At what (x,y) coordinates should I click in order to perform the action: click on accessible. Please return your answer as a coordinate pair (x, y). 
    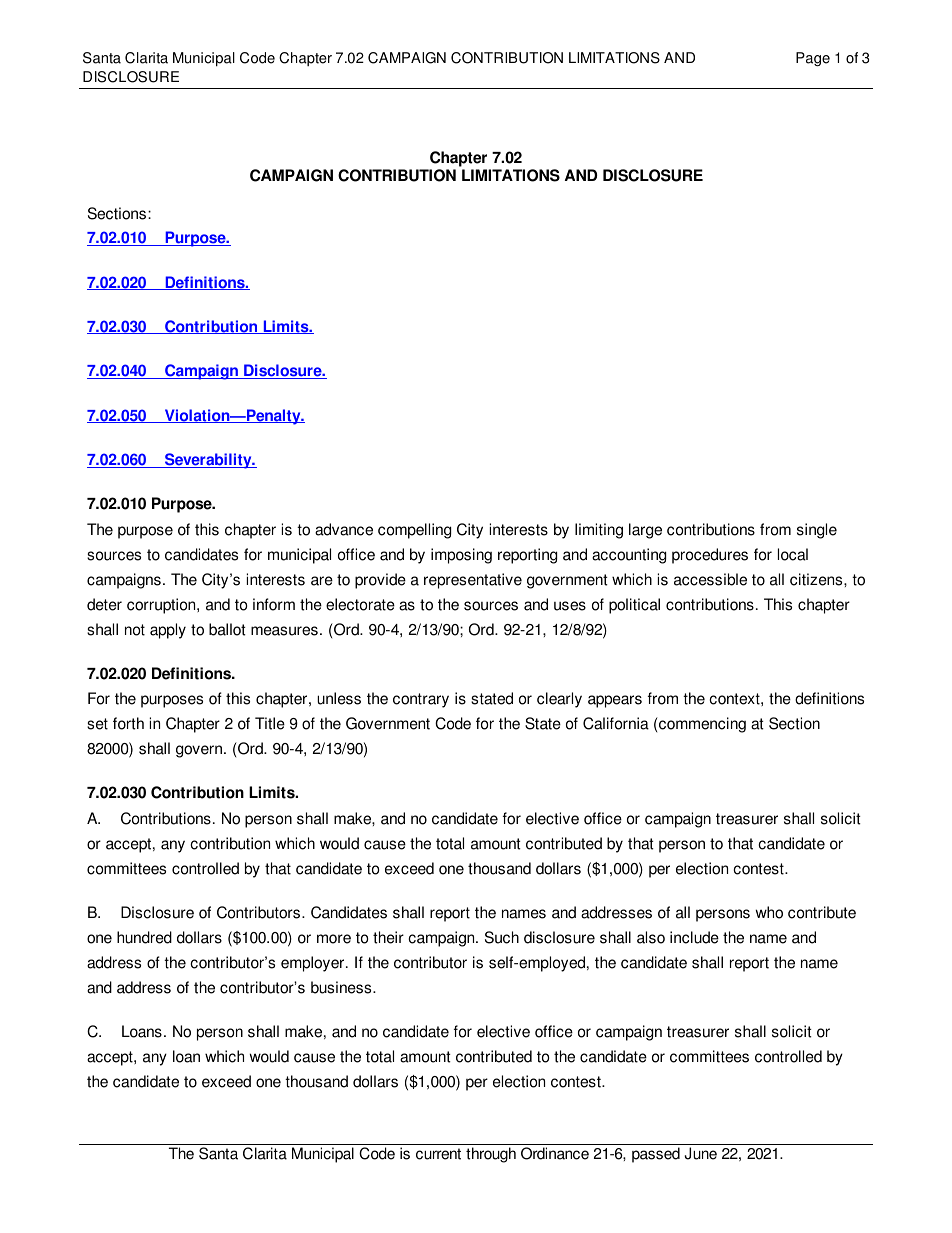
    Looking at the image, I should click on (710, 579).
